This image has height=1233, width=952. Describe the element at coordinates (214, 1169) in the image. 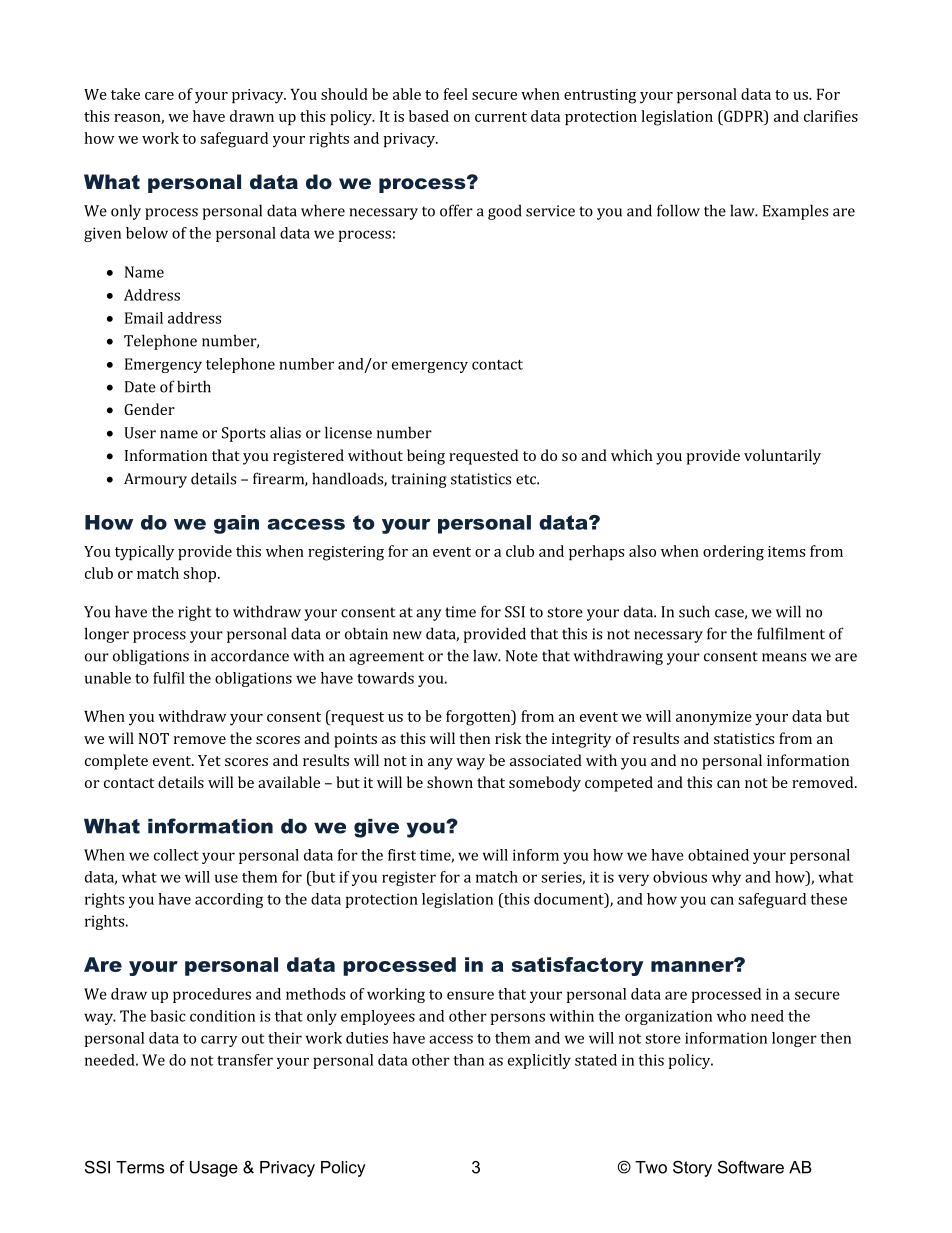

I see `Usage` at that location.
